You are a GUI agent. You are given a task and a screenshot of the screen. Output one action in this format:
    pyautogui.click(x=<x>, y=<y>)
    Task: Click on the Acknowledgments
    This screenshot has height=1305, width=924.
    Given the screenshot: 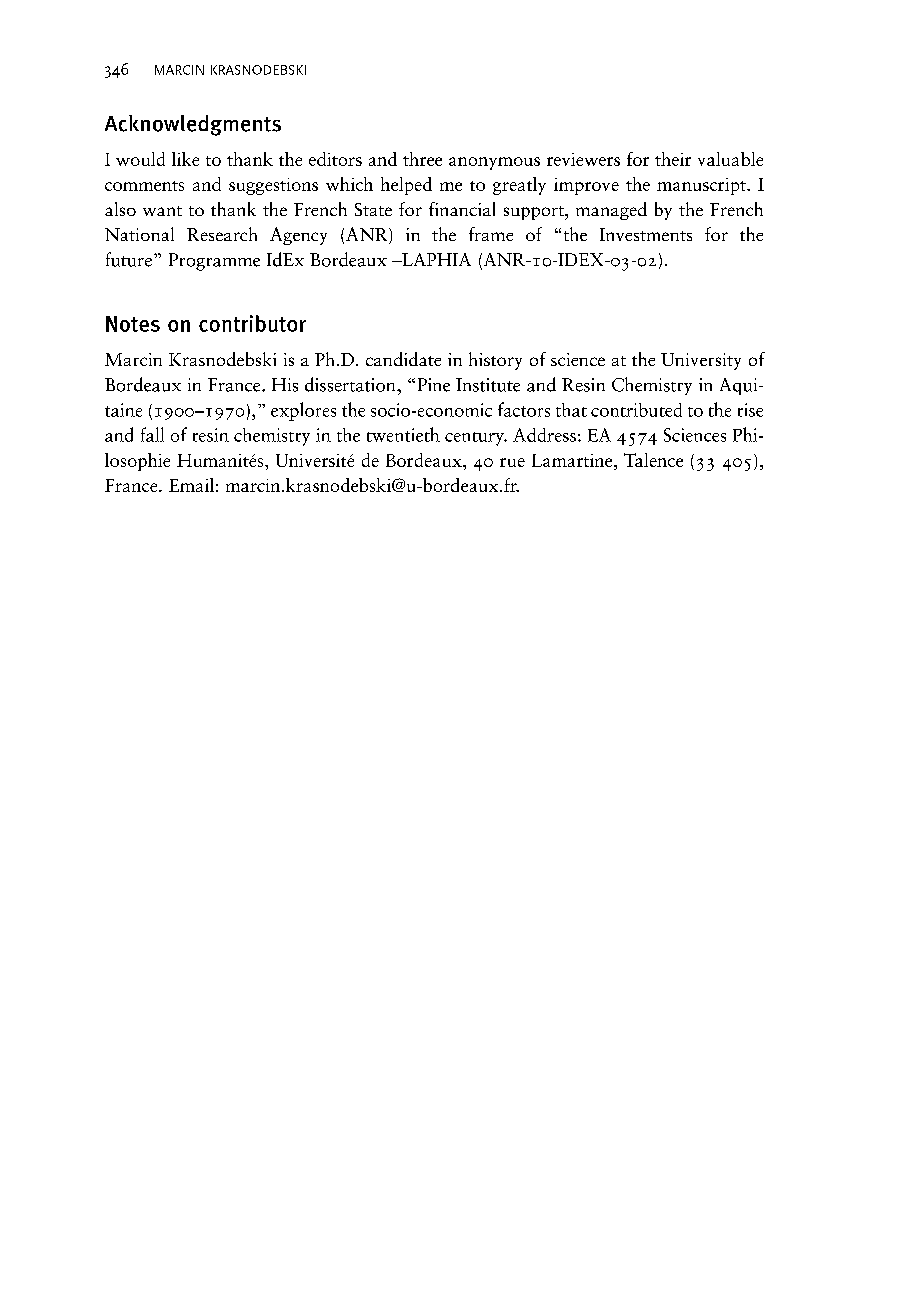 What is the action you would take?
    pyautogui.click(x=193, y=125)
